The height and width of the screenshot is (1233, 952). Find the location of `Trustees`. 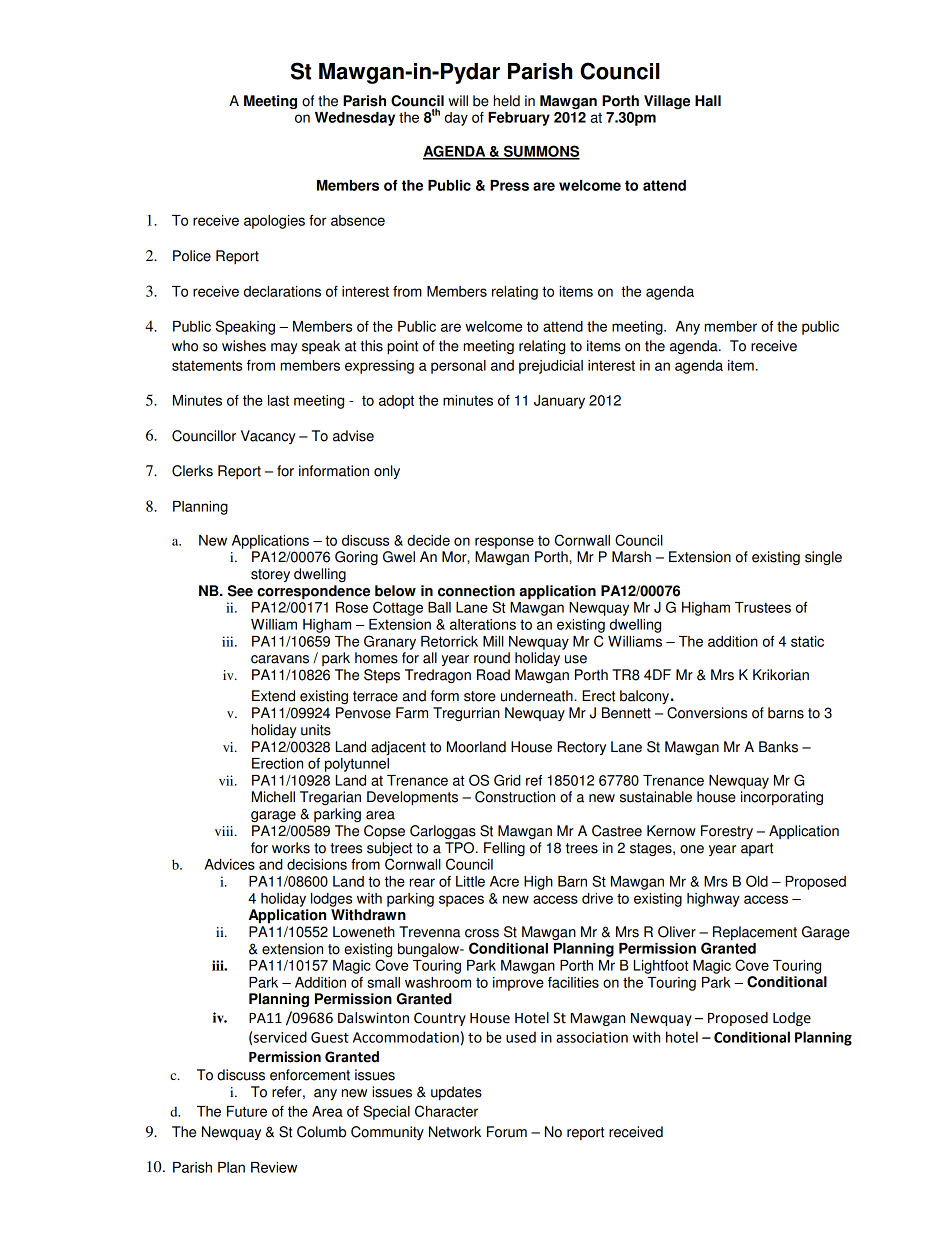

Trustees is located at coordinates (763, 607).
